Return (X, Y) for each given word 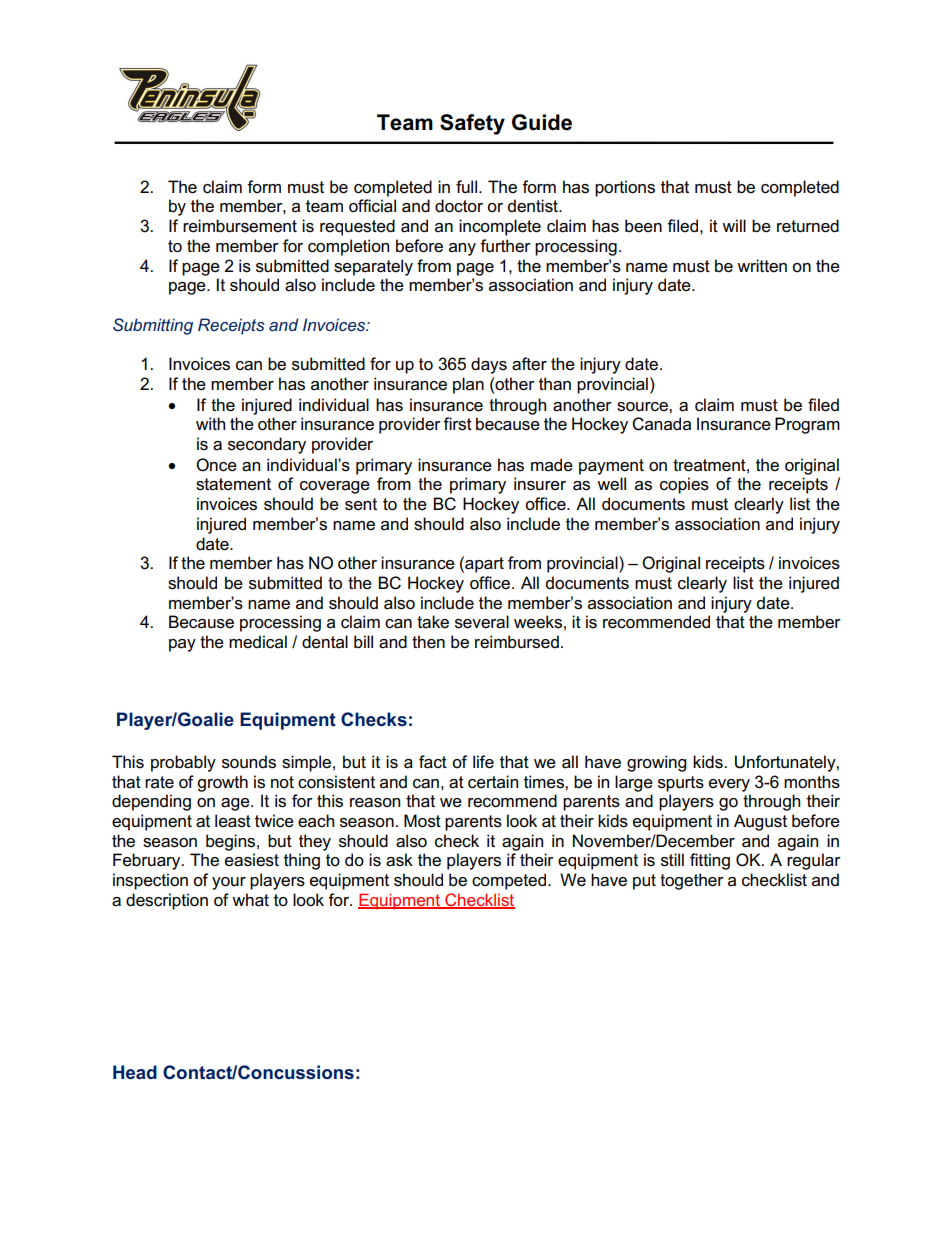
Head (135, 1072)
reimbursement (240, 226)
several (482, 622)
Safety (472, 124)
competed (509, 881)
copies (684, 485)
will (734, 225)
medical (258, 642)
